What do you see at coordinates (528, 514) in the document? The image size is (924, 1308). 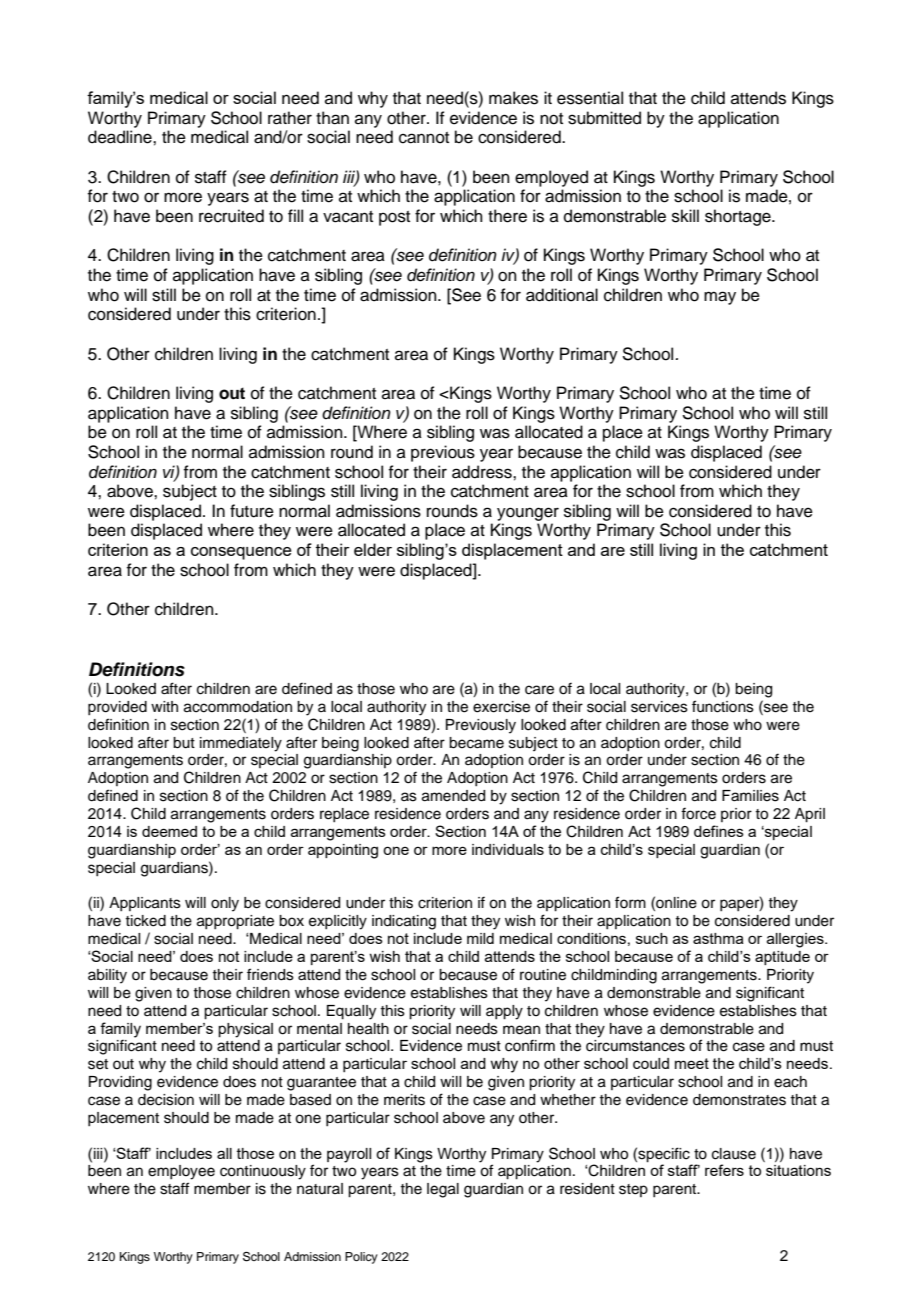 I see `younger` at bounding box center [528, 514].
